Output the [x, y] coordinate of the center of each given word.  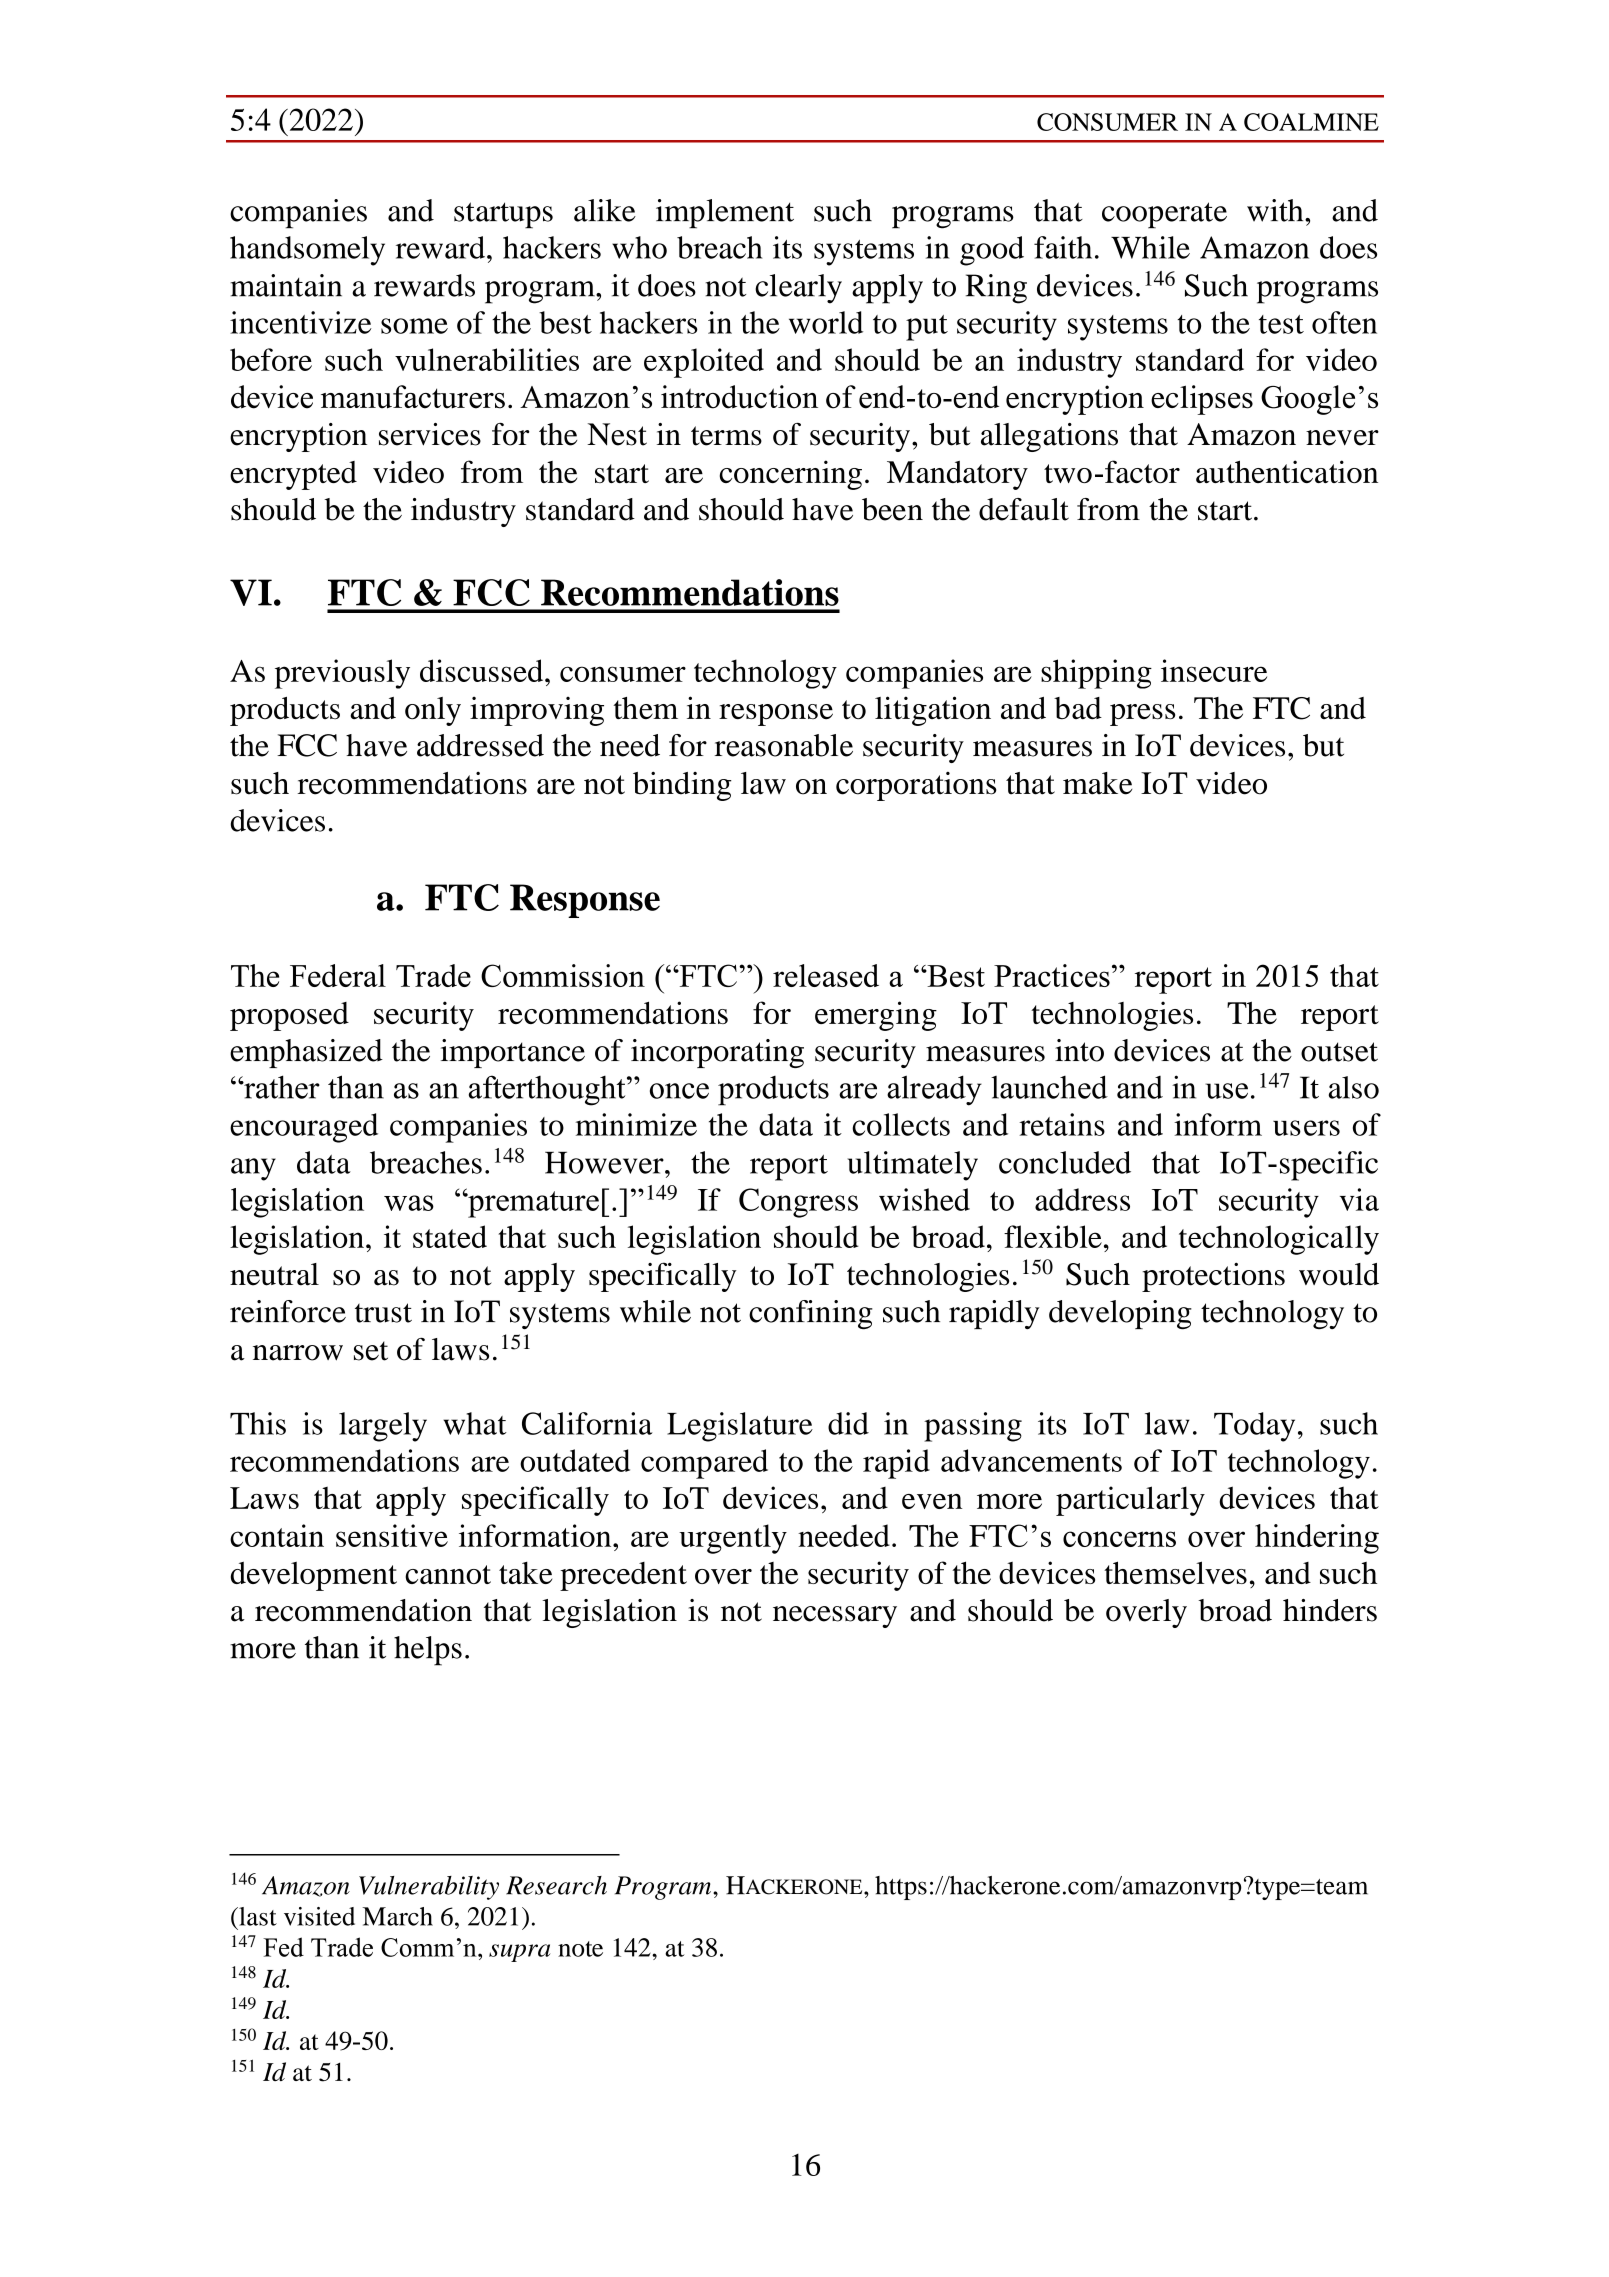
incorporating [717, 1053]
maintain [286, 285]
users [1306, 1128]
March [398, 1916]
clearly [798, 289]
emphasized [306, 1053]
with [1276, 210]
